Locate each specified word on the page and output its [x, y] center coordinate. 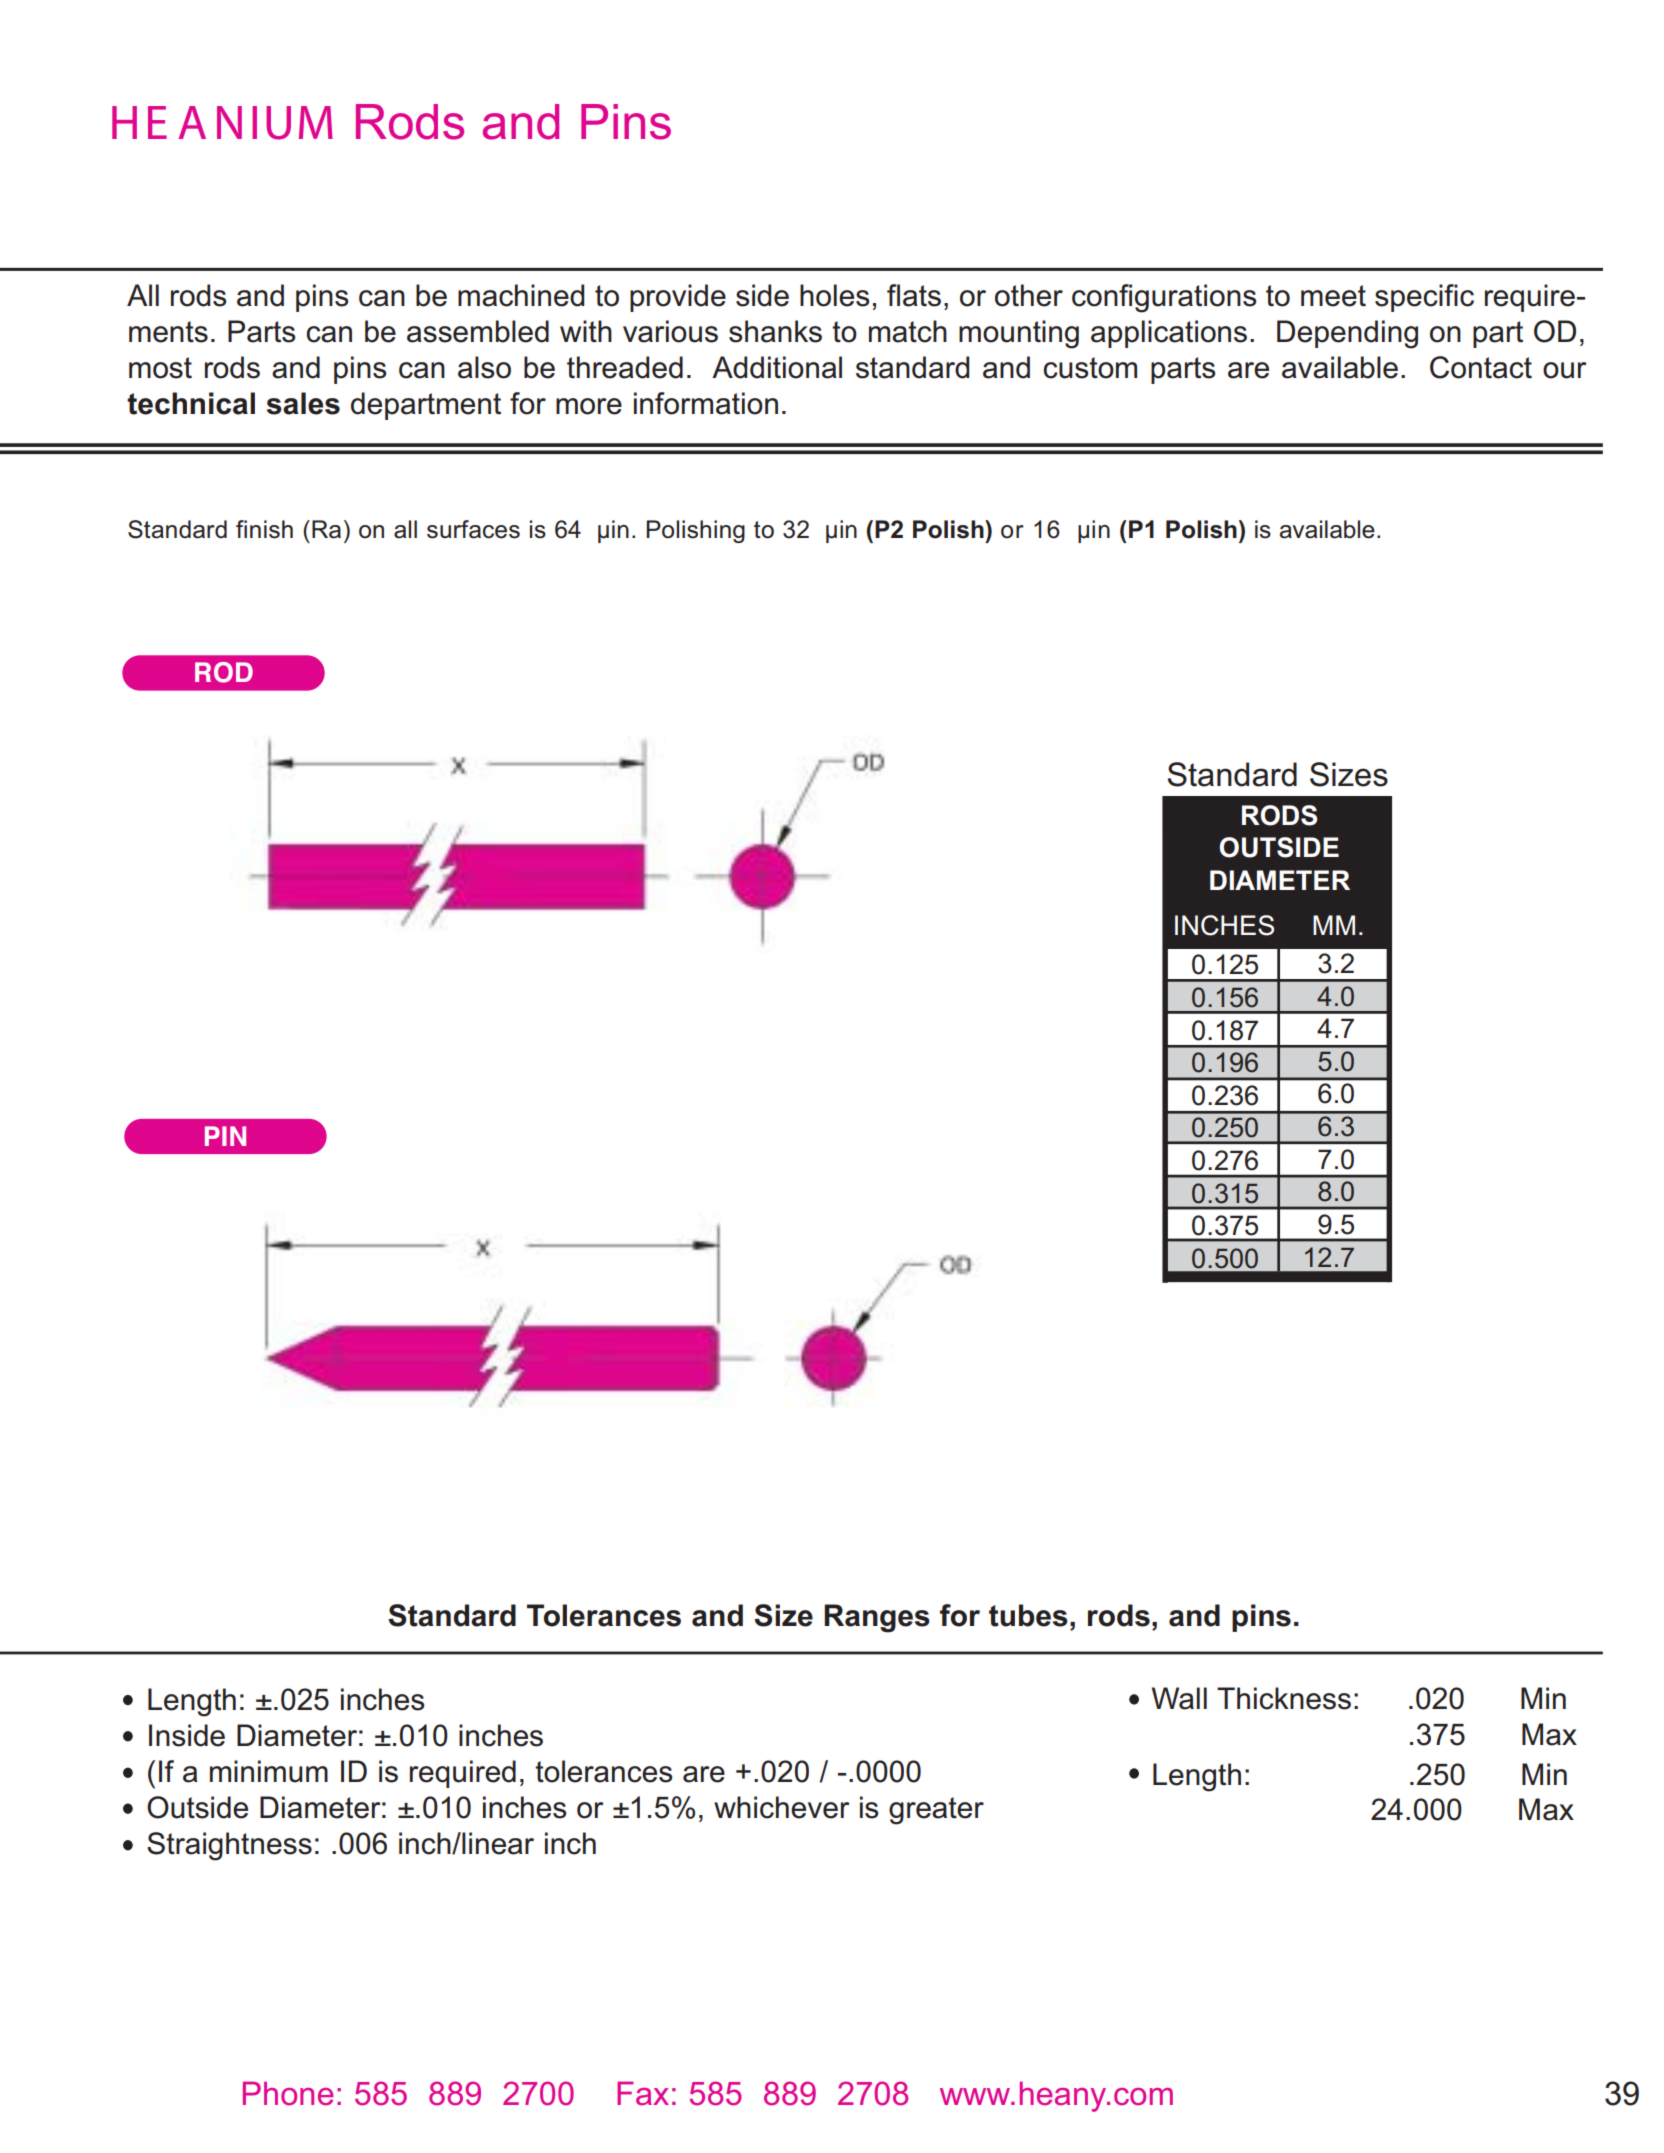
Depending [1347, 334]
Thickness [1284, 1698]
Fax [643, 2093]
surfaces [473, 529]
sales [303, 403]
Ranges [877, 1618]
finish [264, 529]
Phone [288, 2093]
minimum [269, 1771]
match [908, 331]
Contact [1481, 367]
